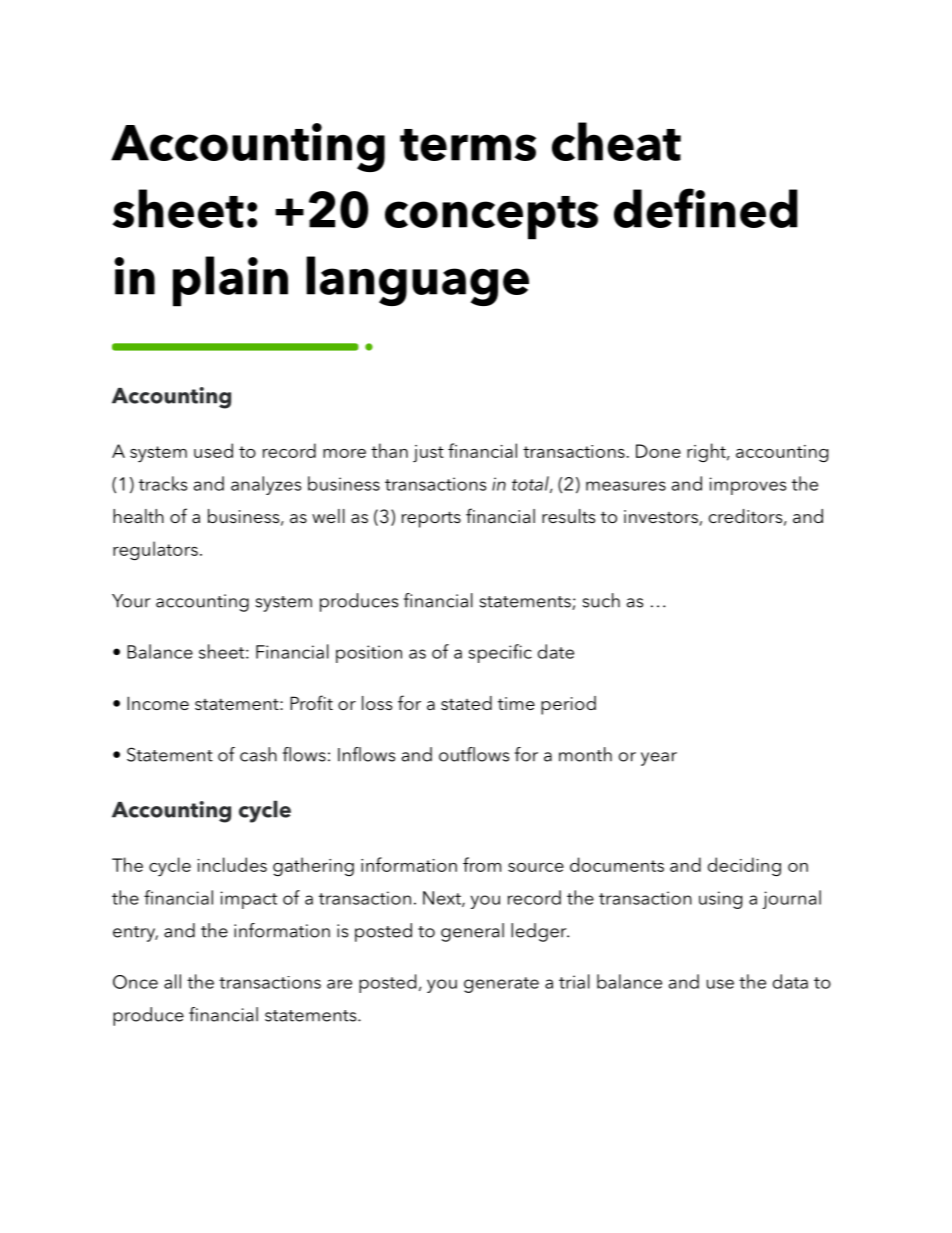 This screenshot has width=952, height=1233. I want to click on plain, so click(230, 281).
